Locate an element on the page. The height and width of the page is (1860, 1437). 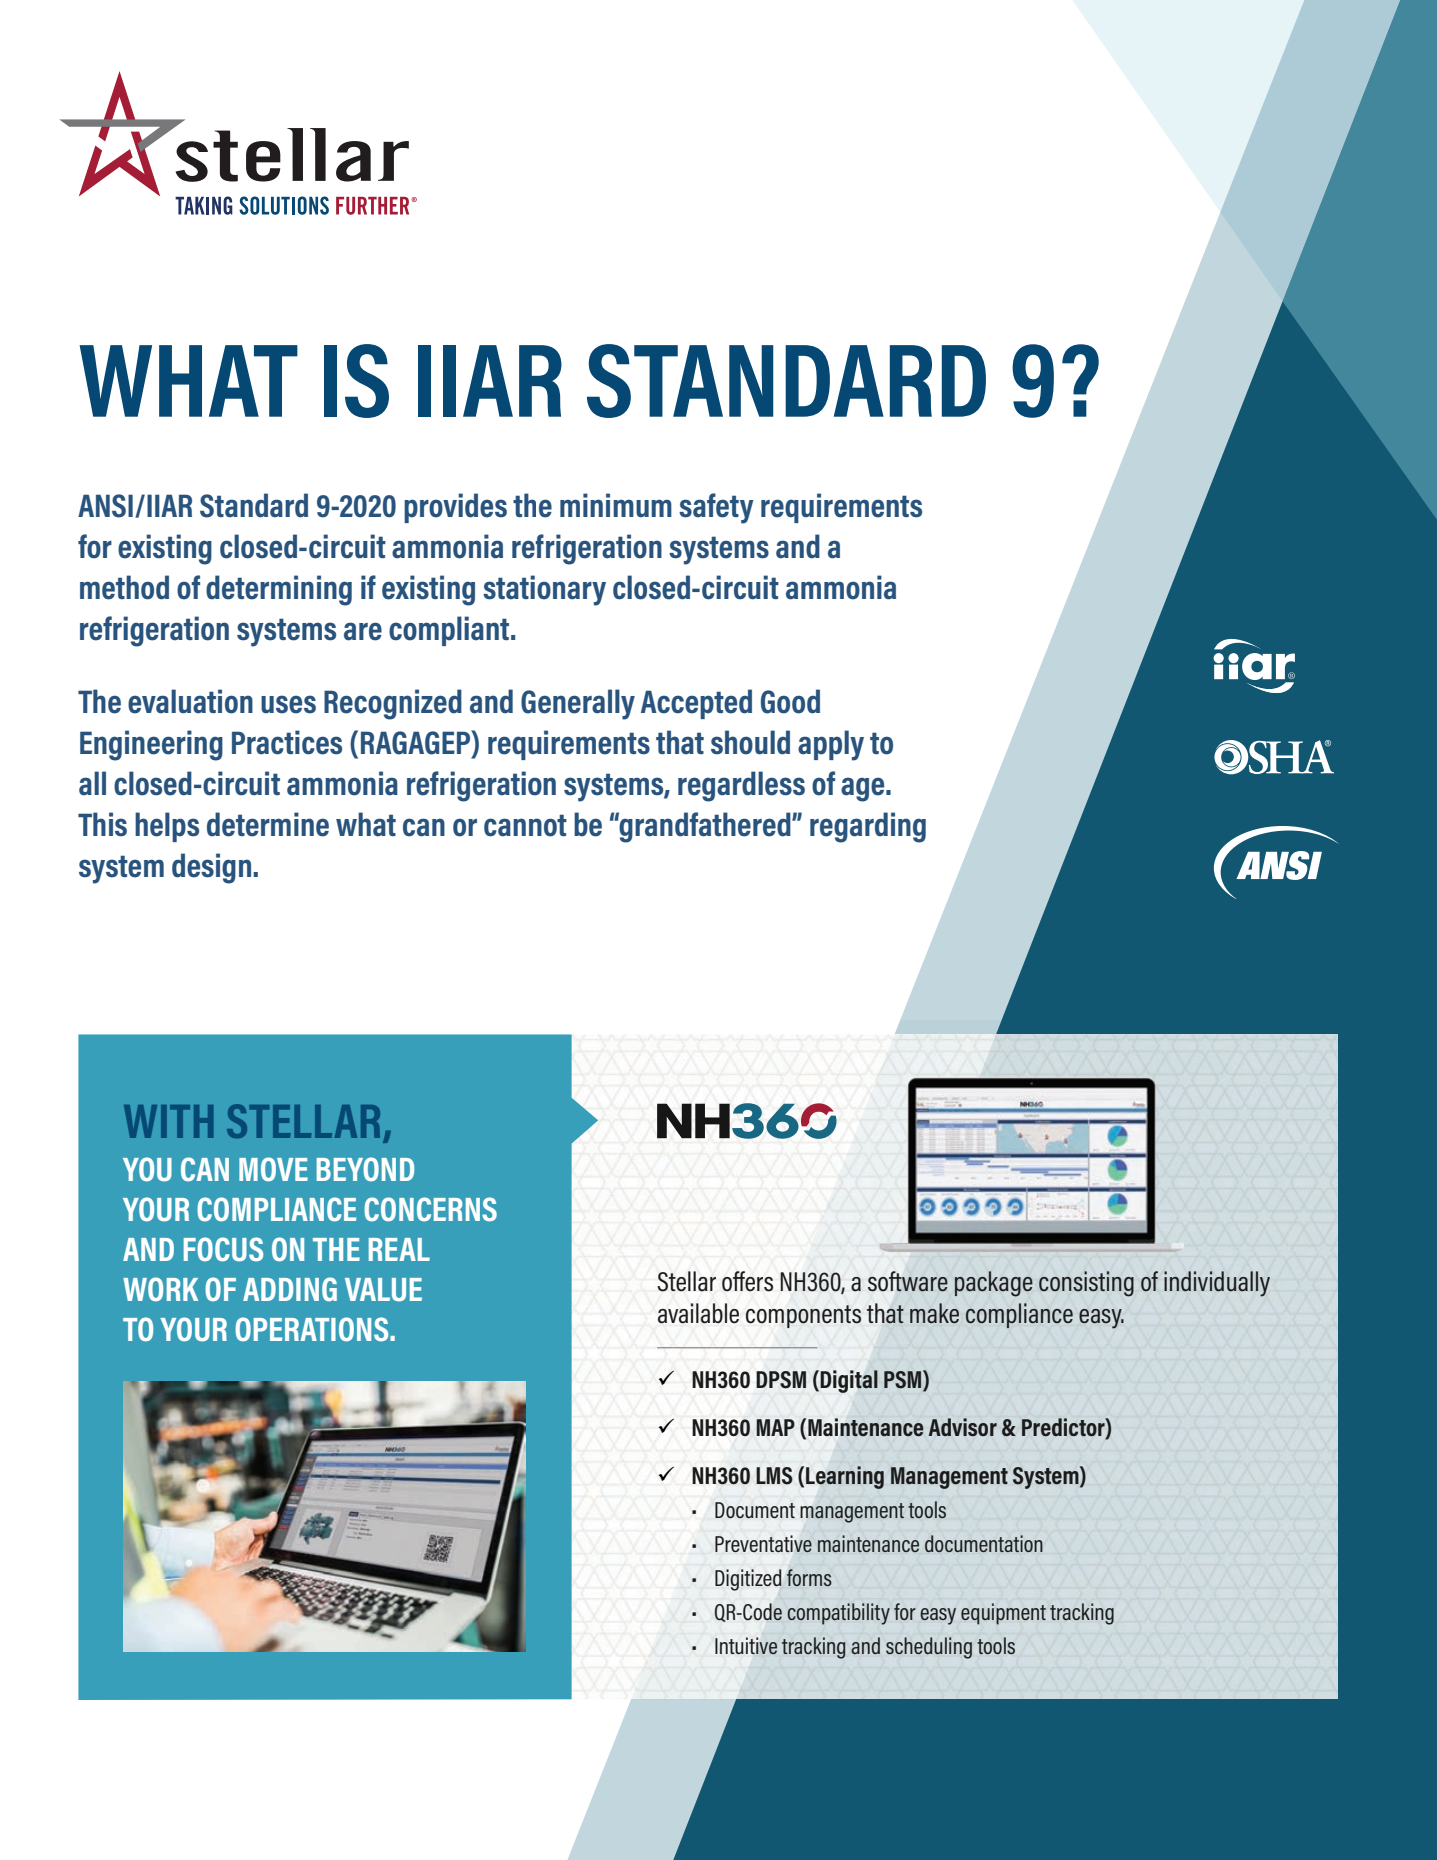
consisting is located at coordinates (1086, 1284).
